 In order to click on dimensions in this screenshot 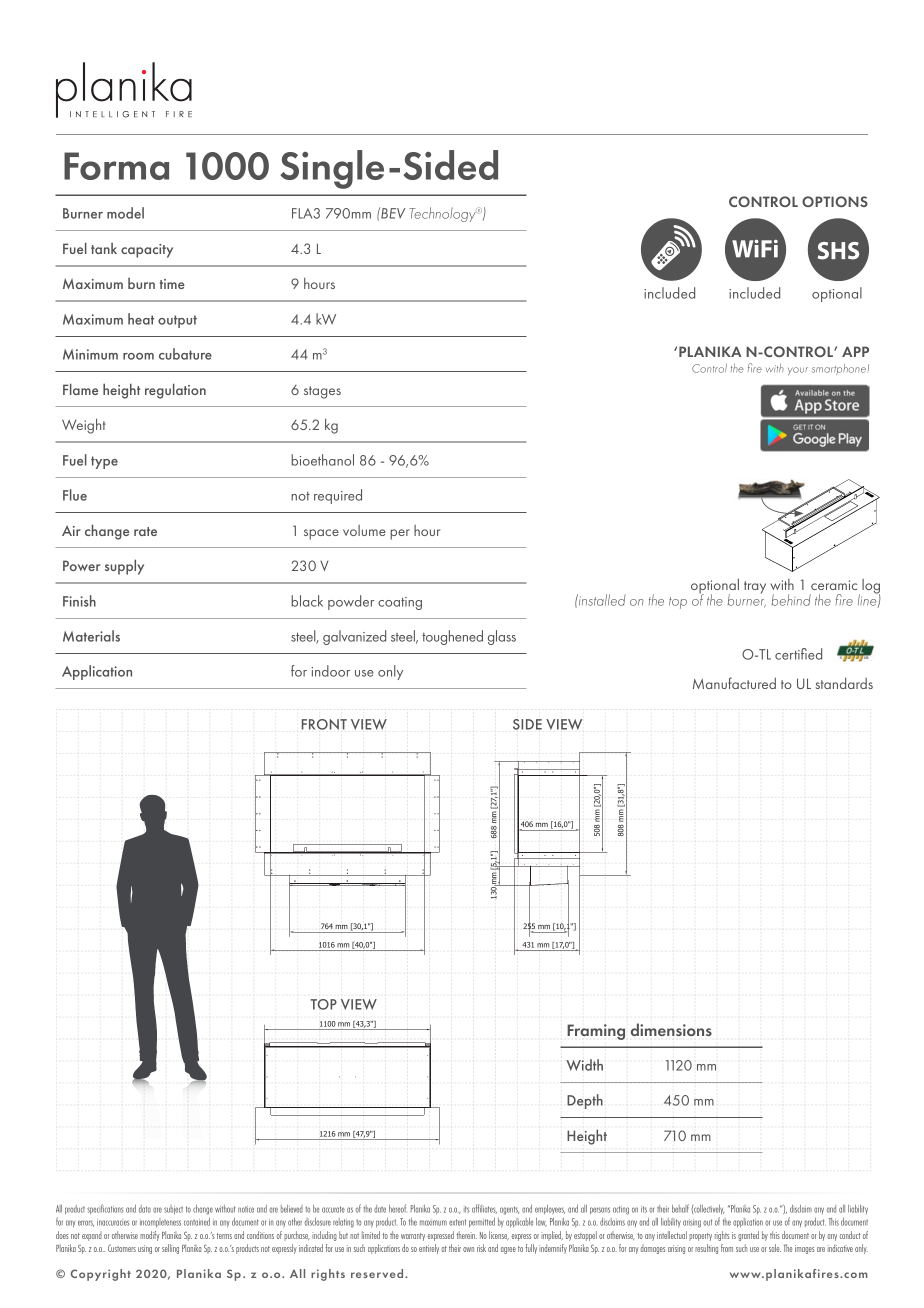, I will do `click(671, 1029)`.
